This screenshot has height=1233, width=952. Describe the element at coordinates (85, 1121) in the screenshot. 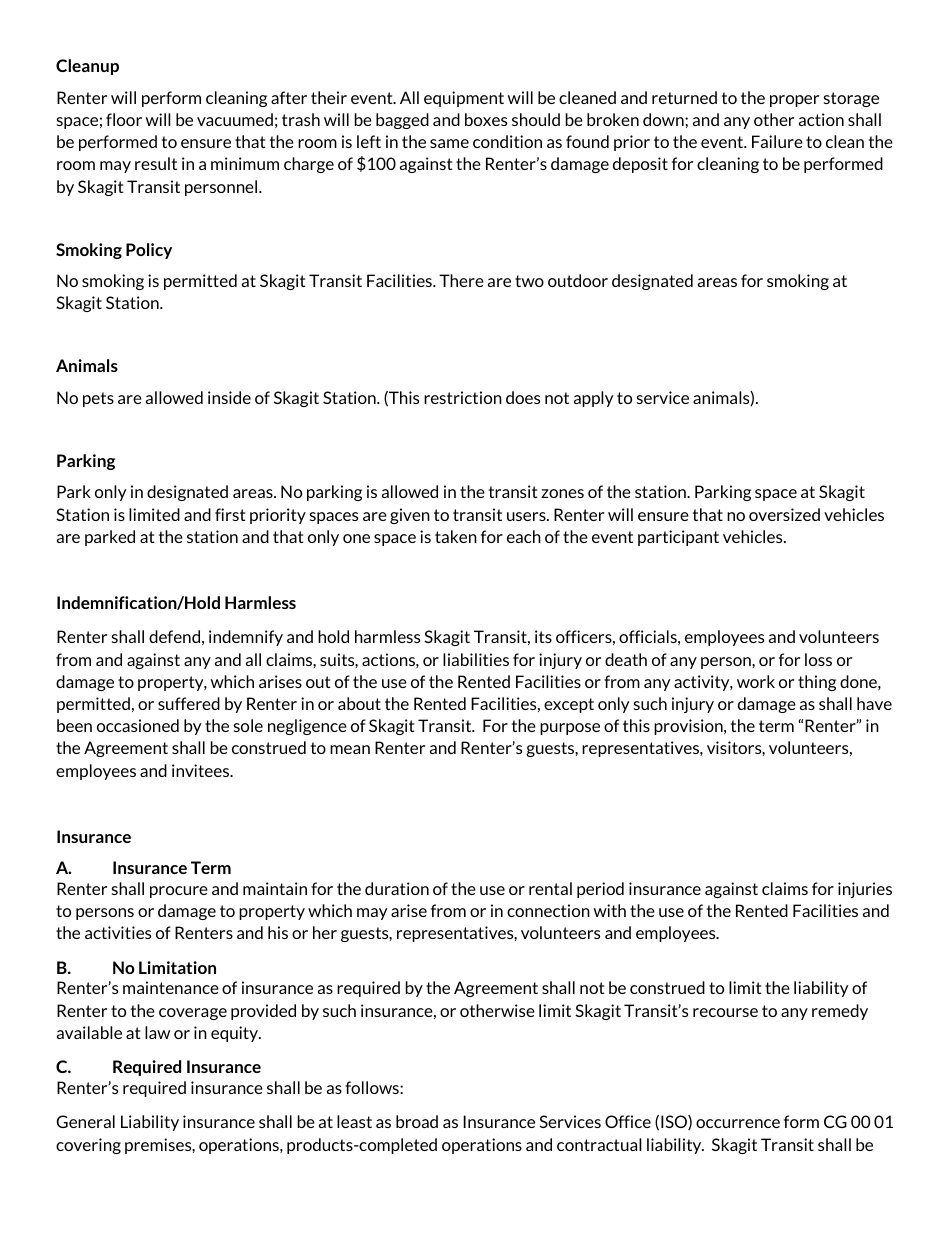

I see `General` at that location.
